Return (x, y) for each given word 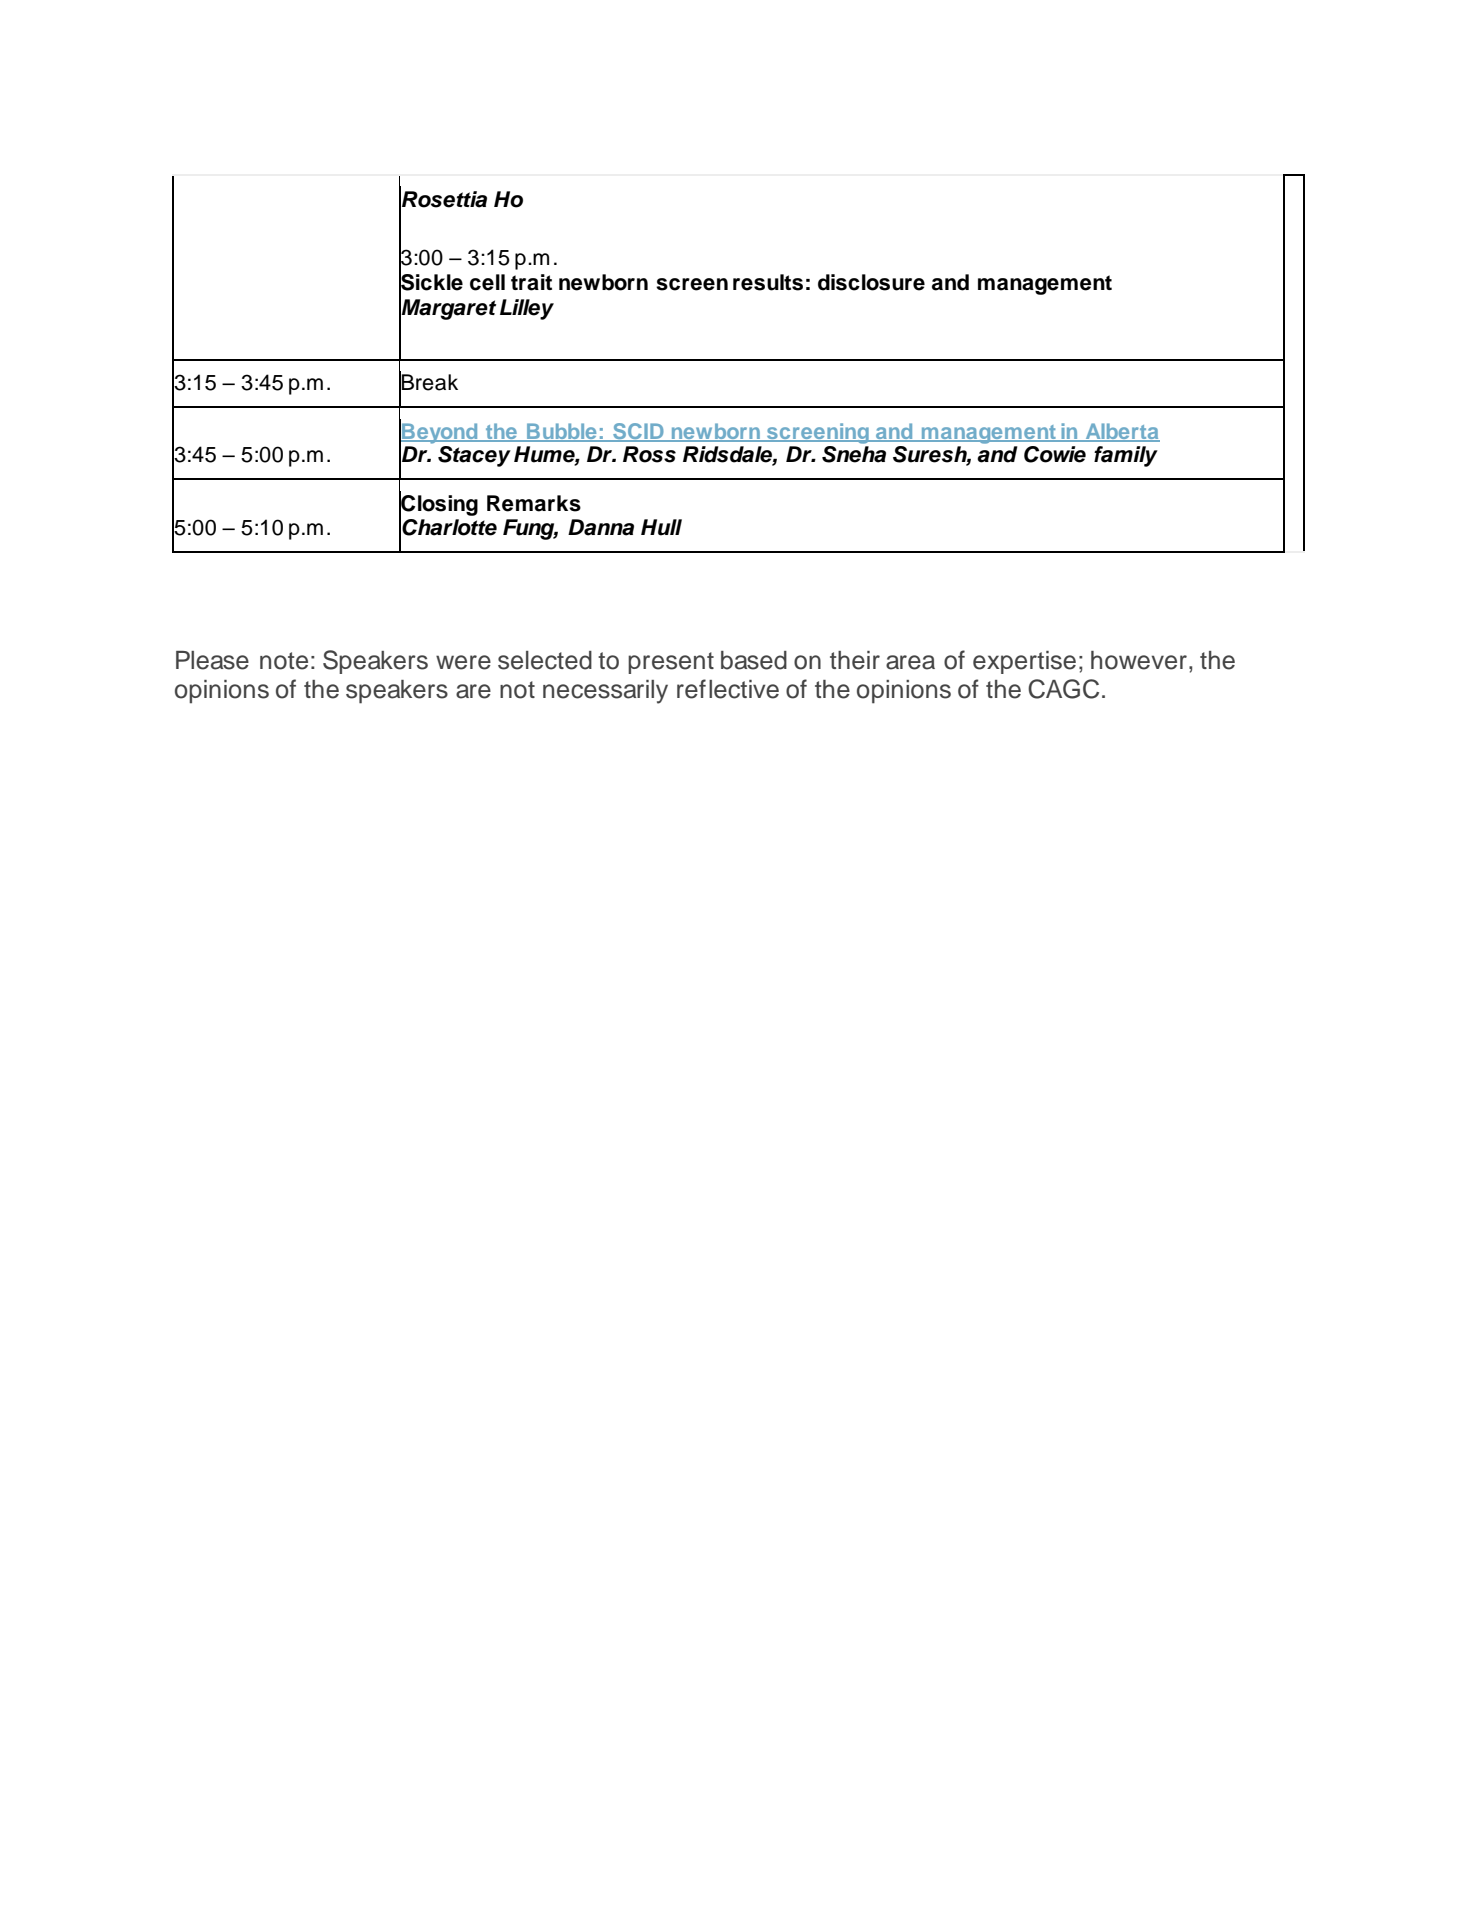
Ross (649, 454)
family (1126, 456)
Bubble (562, 432)
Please (212, 660)
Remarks (534, 503)
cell (487, 282)
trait (531, 282)
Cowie (1055, 454)
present (671, 663)
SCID (638, 432)
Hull (661, 527)
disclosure (871, 282)
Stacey (474, 456)
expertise (1024, 662)
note (284, 661)
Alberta (1122, 432)
